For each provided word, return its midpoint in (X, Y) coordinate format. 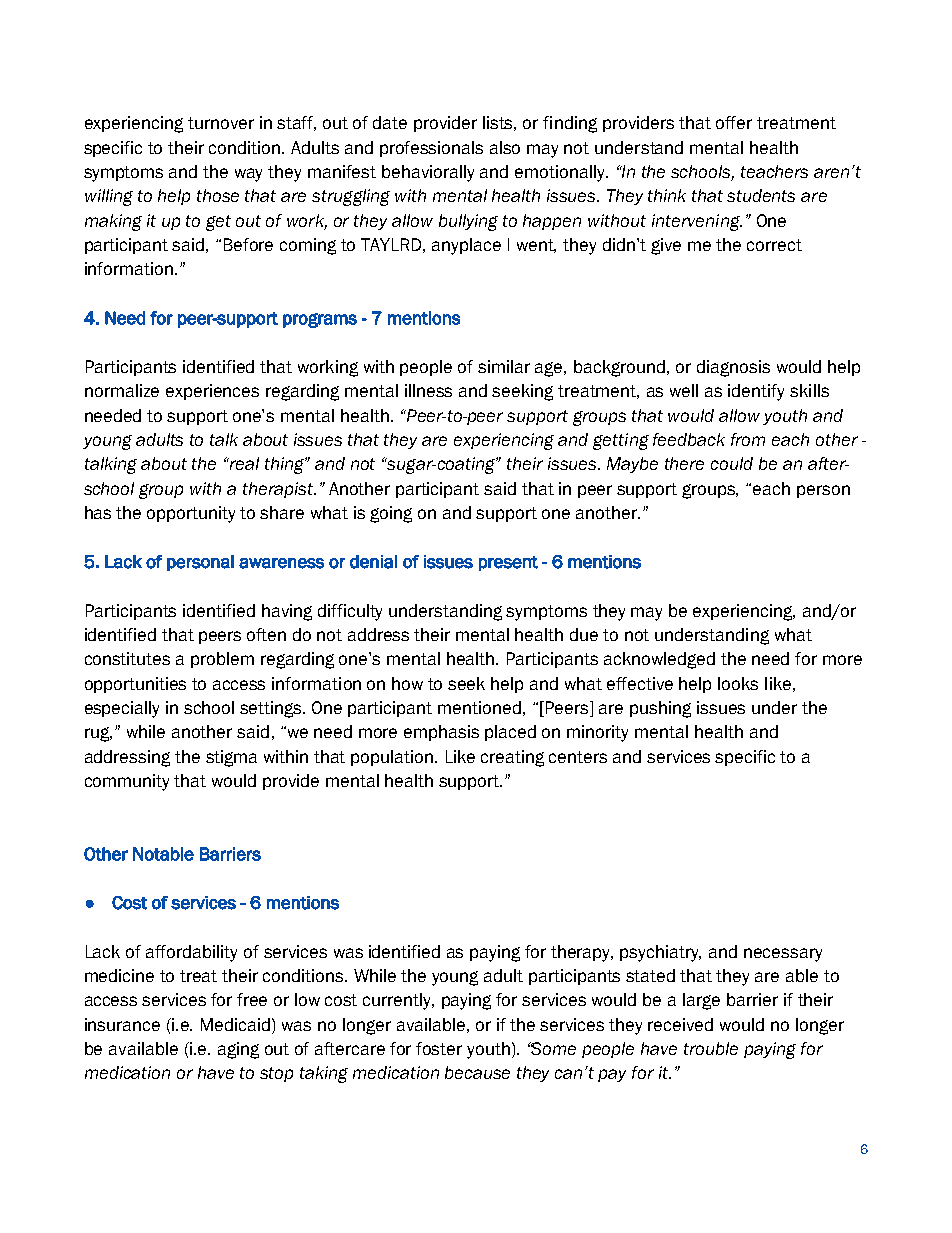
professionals (431, 149)
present (508, 563)
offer (734, 122)
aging (238, 1050)
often (266, 634)
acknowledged (659, 660)
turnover (221, 123)
